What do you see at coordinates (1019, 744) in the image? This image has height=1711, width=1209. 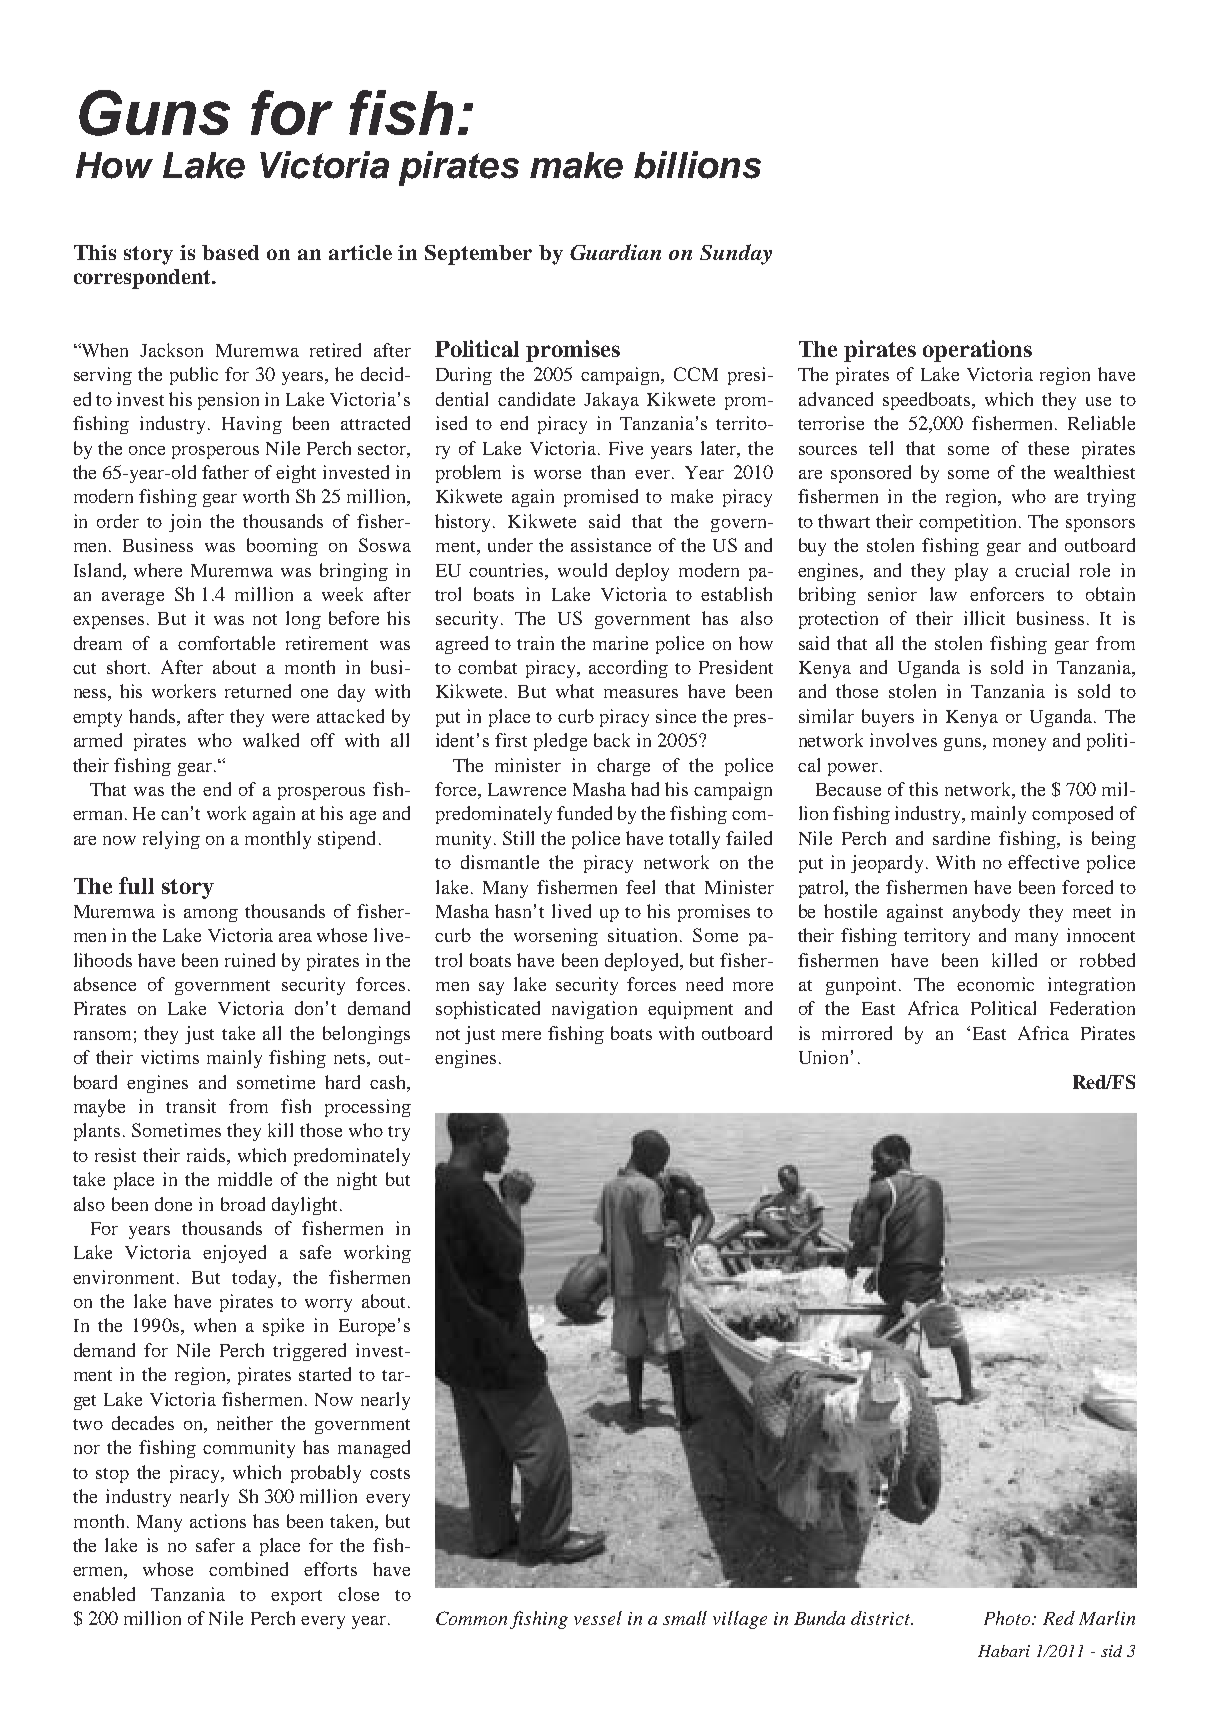 I see `money` at bounding box center [1019, 744].
